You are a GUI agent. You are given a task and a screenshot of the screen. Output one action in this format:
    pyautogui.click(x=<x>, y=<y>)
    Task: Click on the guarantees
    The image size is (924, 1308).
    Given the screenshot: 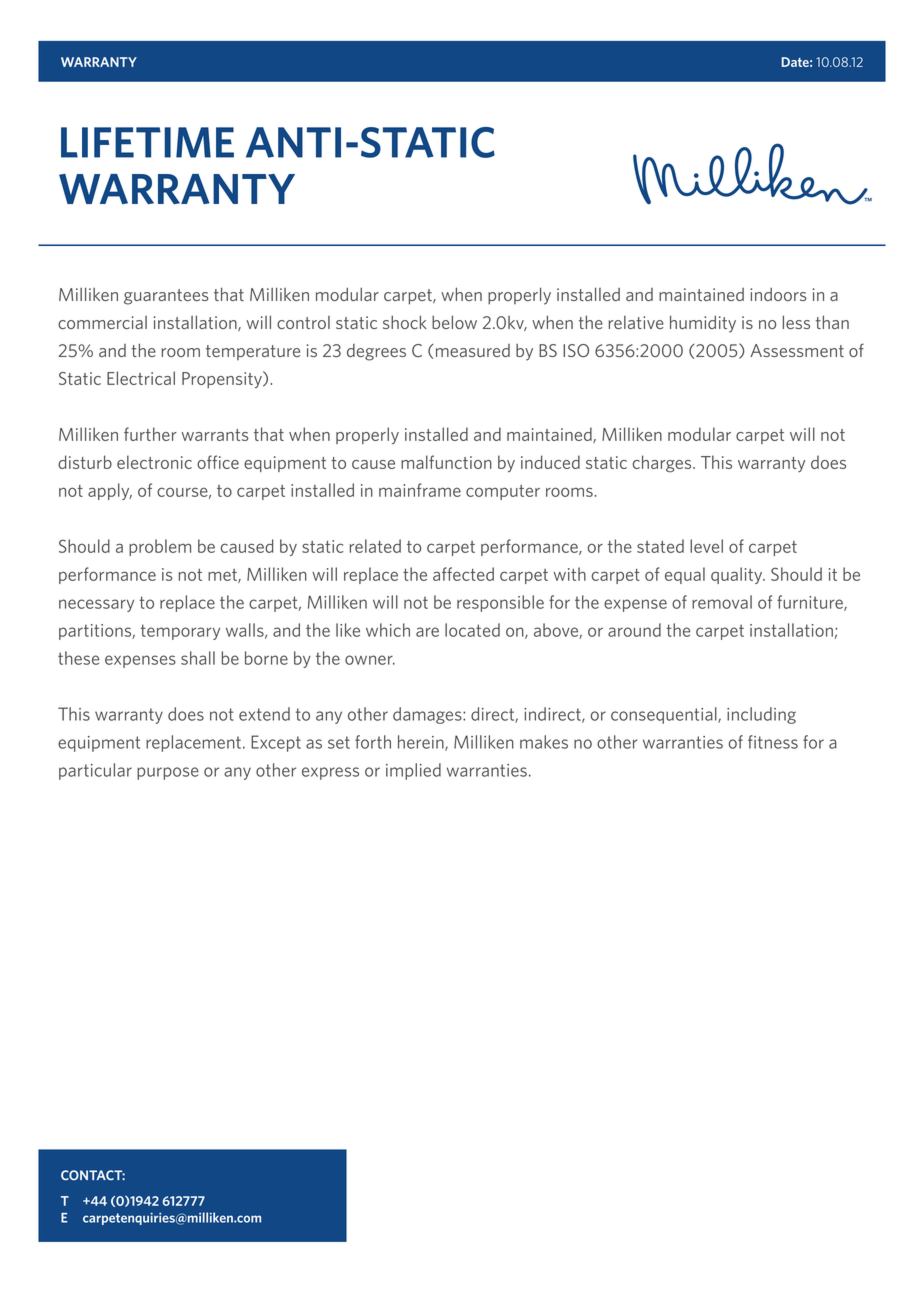 What is the action you would take?
    pyautogui.click(x=166, y=297)
